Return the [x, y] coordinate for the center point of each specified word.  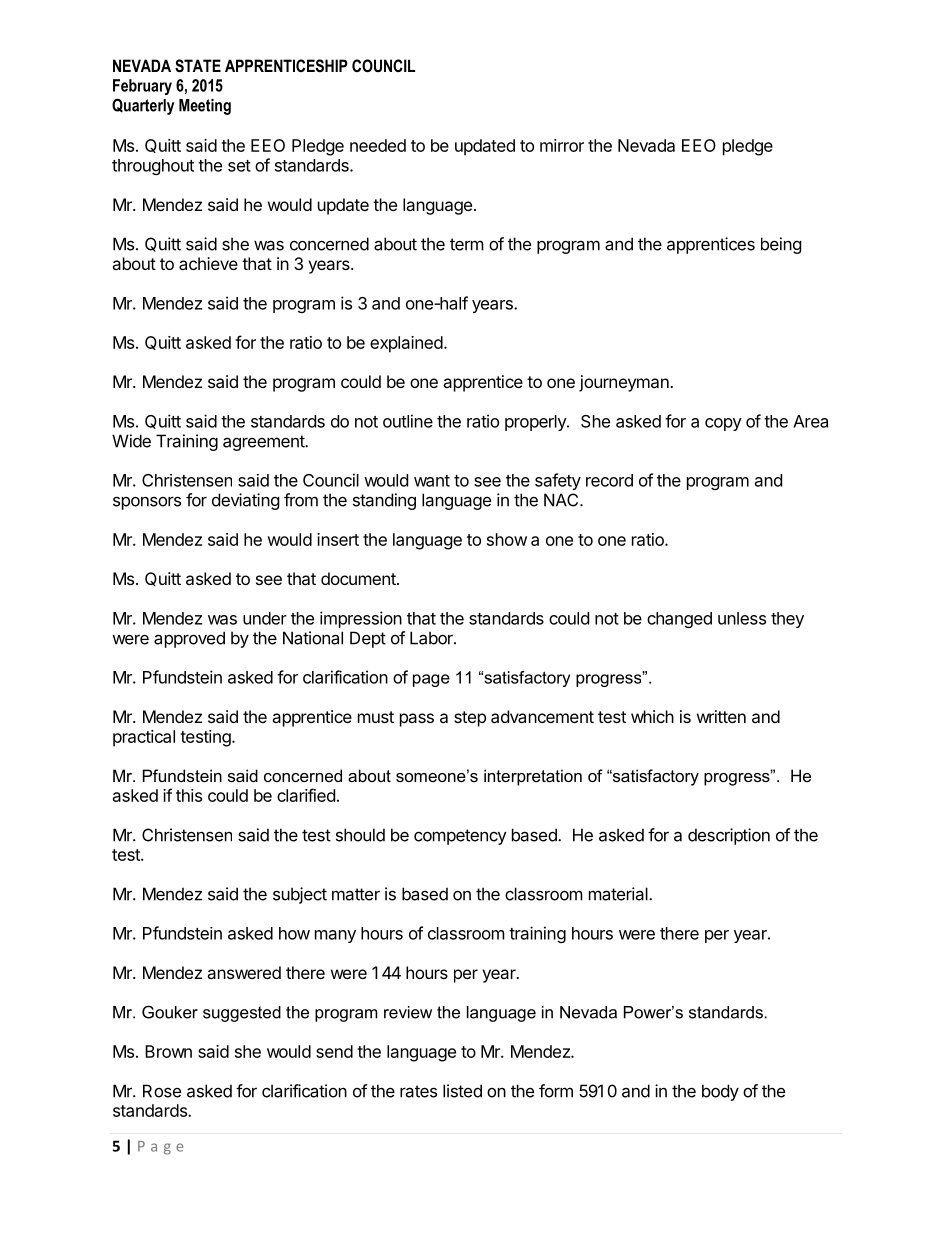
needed [378, 145]
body [720, 1092]
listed [462, 1091]
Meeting [205, 107]
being [781, 245]
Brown [168, 1051]
